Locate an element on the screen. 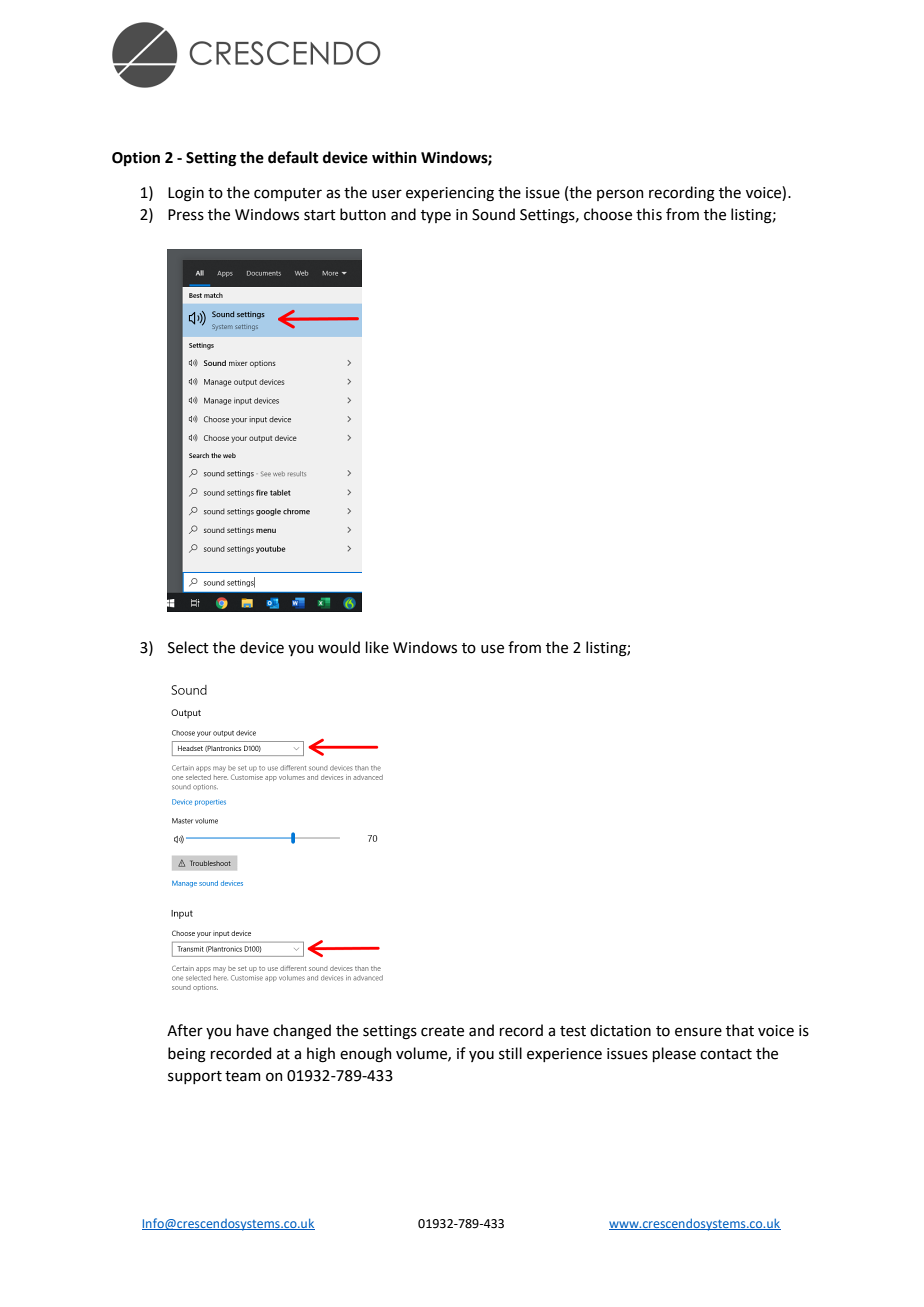 This screenshot has height=1307, width=924. Select is located at coordinates (188, 647).
